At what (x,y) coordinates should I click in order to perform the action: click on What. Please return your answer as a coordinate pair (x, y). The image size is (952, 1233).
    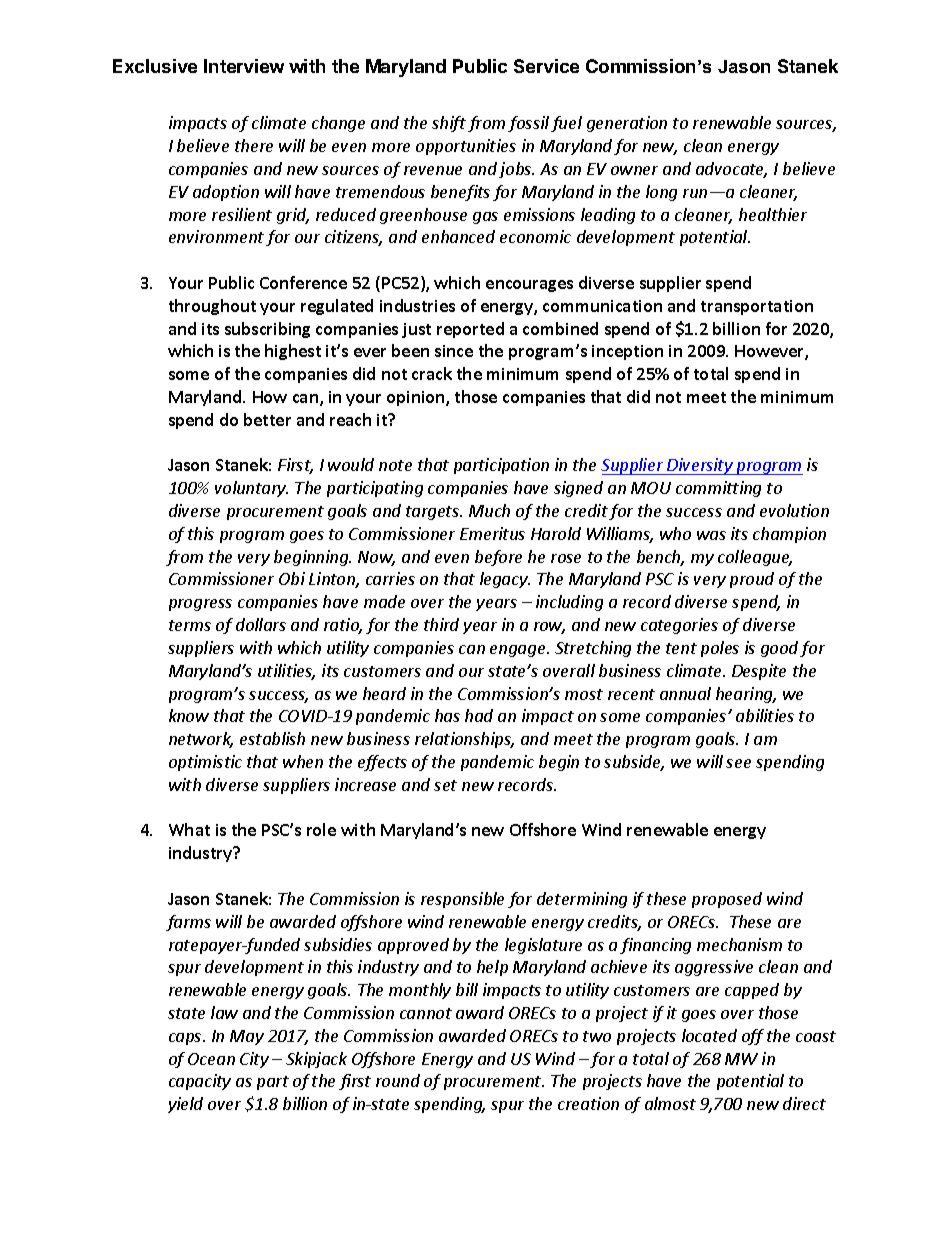
    Looking at the image, I should click on (189, 829).
